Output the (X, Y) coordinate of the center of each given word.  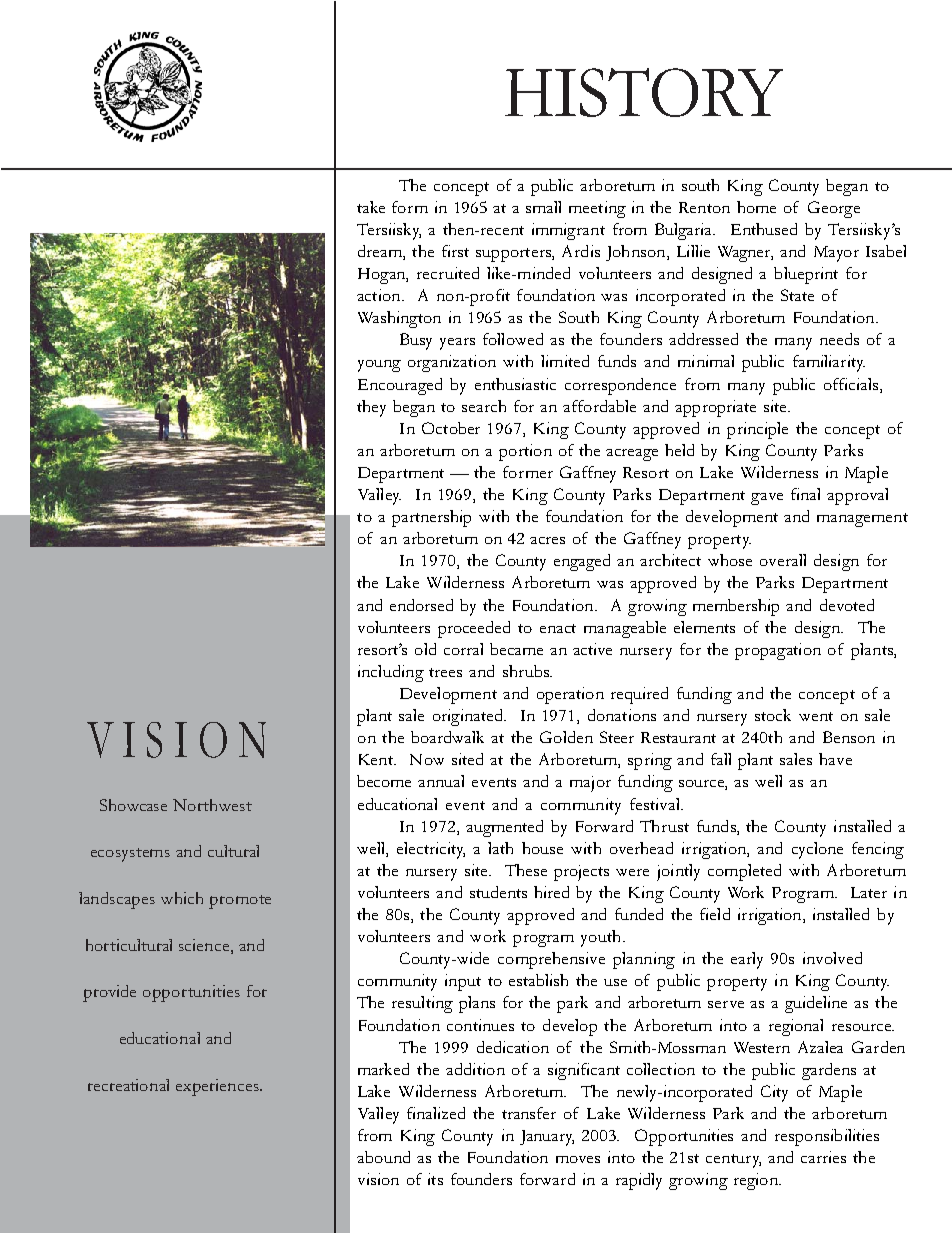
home (756, 207)
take (371, 207)
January (547, 1138)
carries (823, 1157)
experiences (219, 1087)
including (391, 673)
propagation (778, 651)
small (543, 207)
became (516, 649)
